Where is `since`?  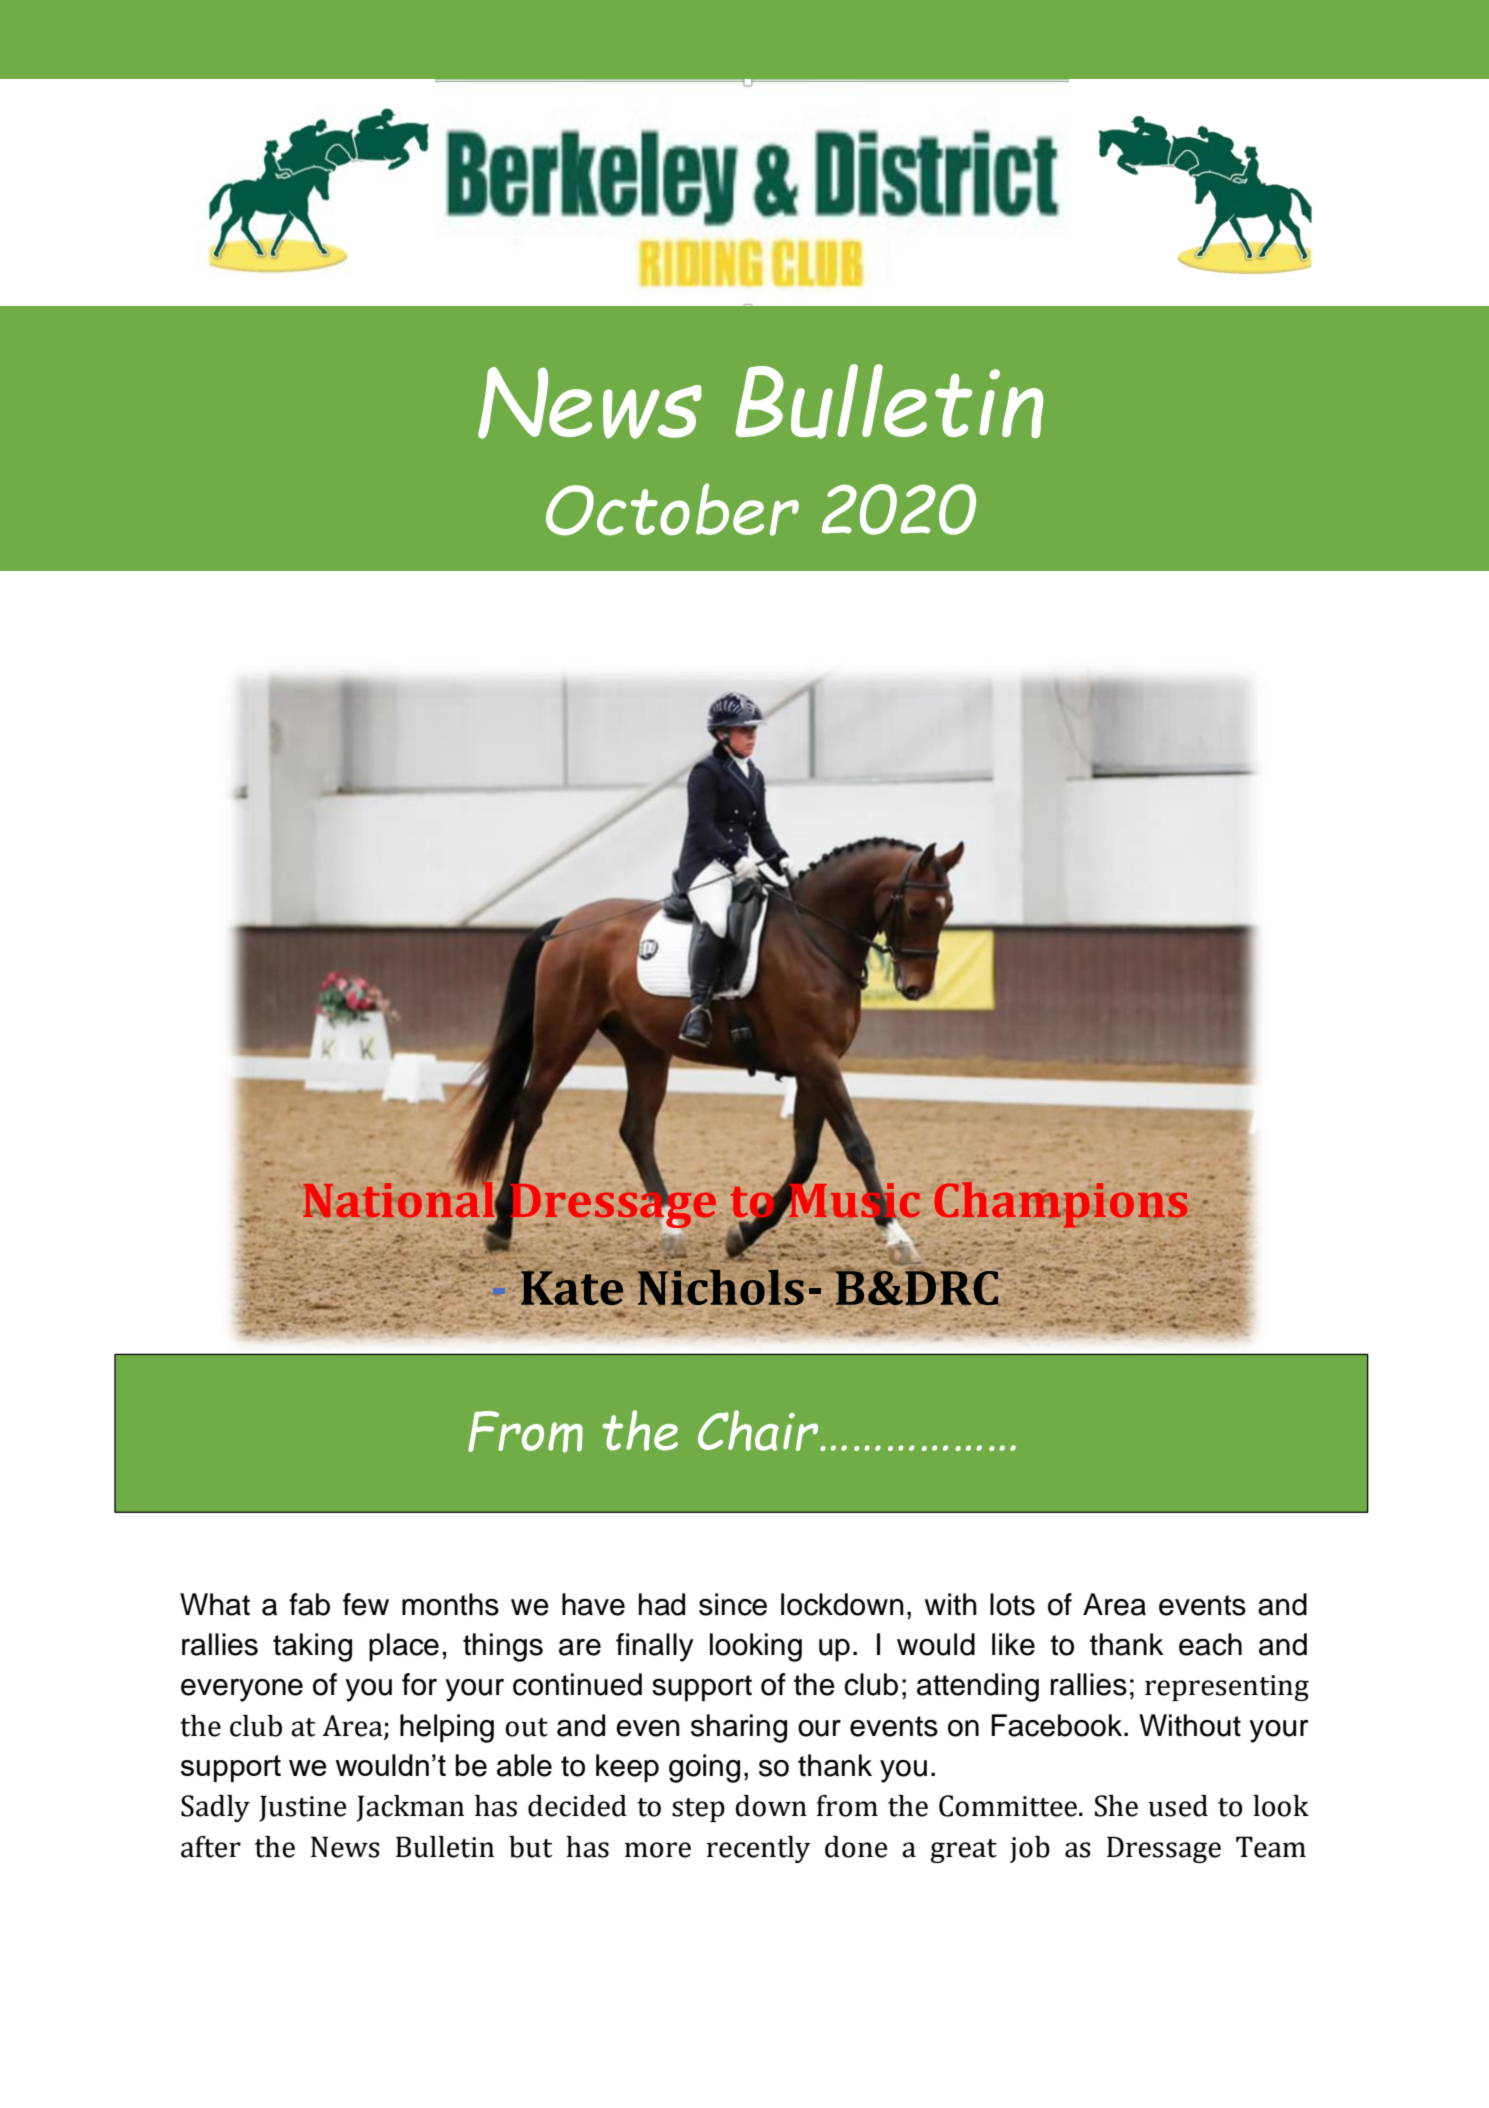
since is located at coordinates (733, 1604).
